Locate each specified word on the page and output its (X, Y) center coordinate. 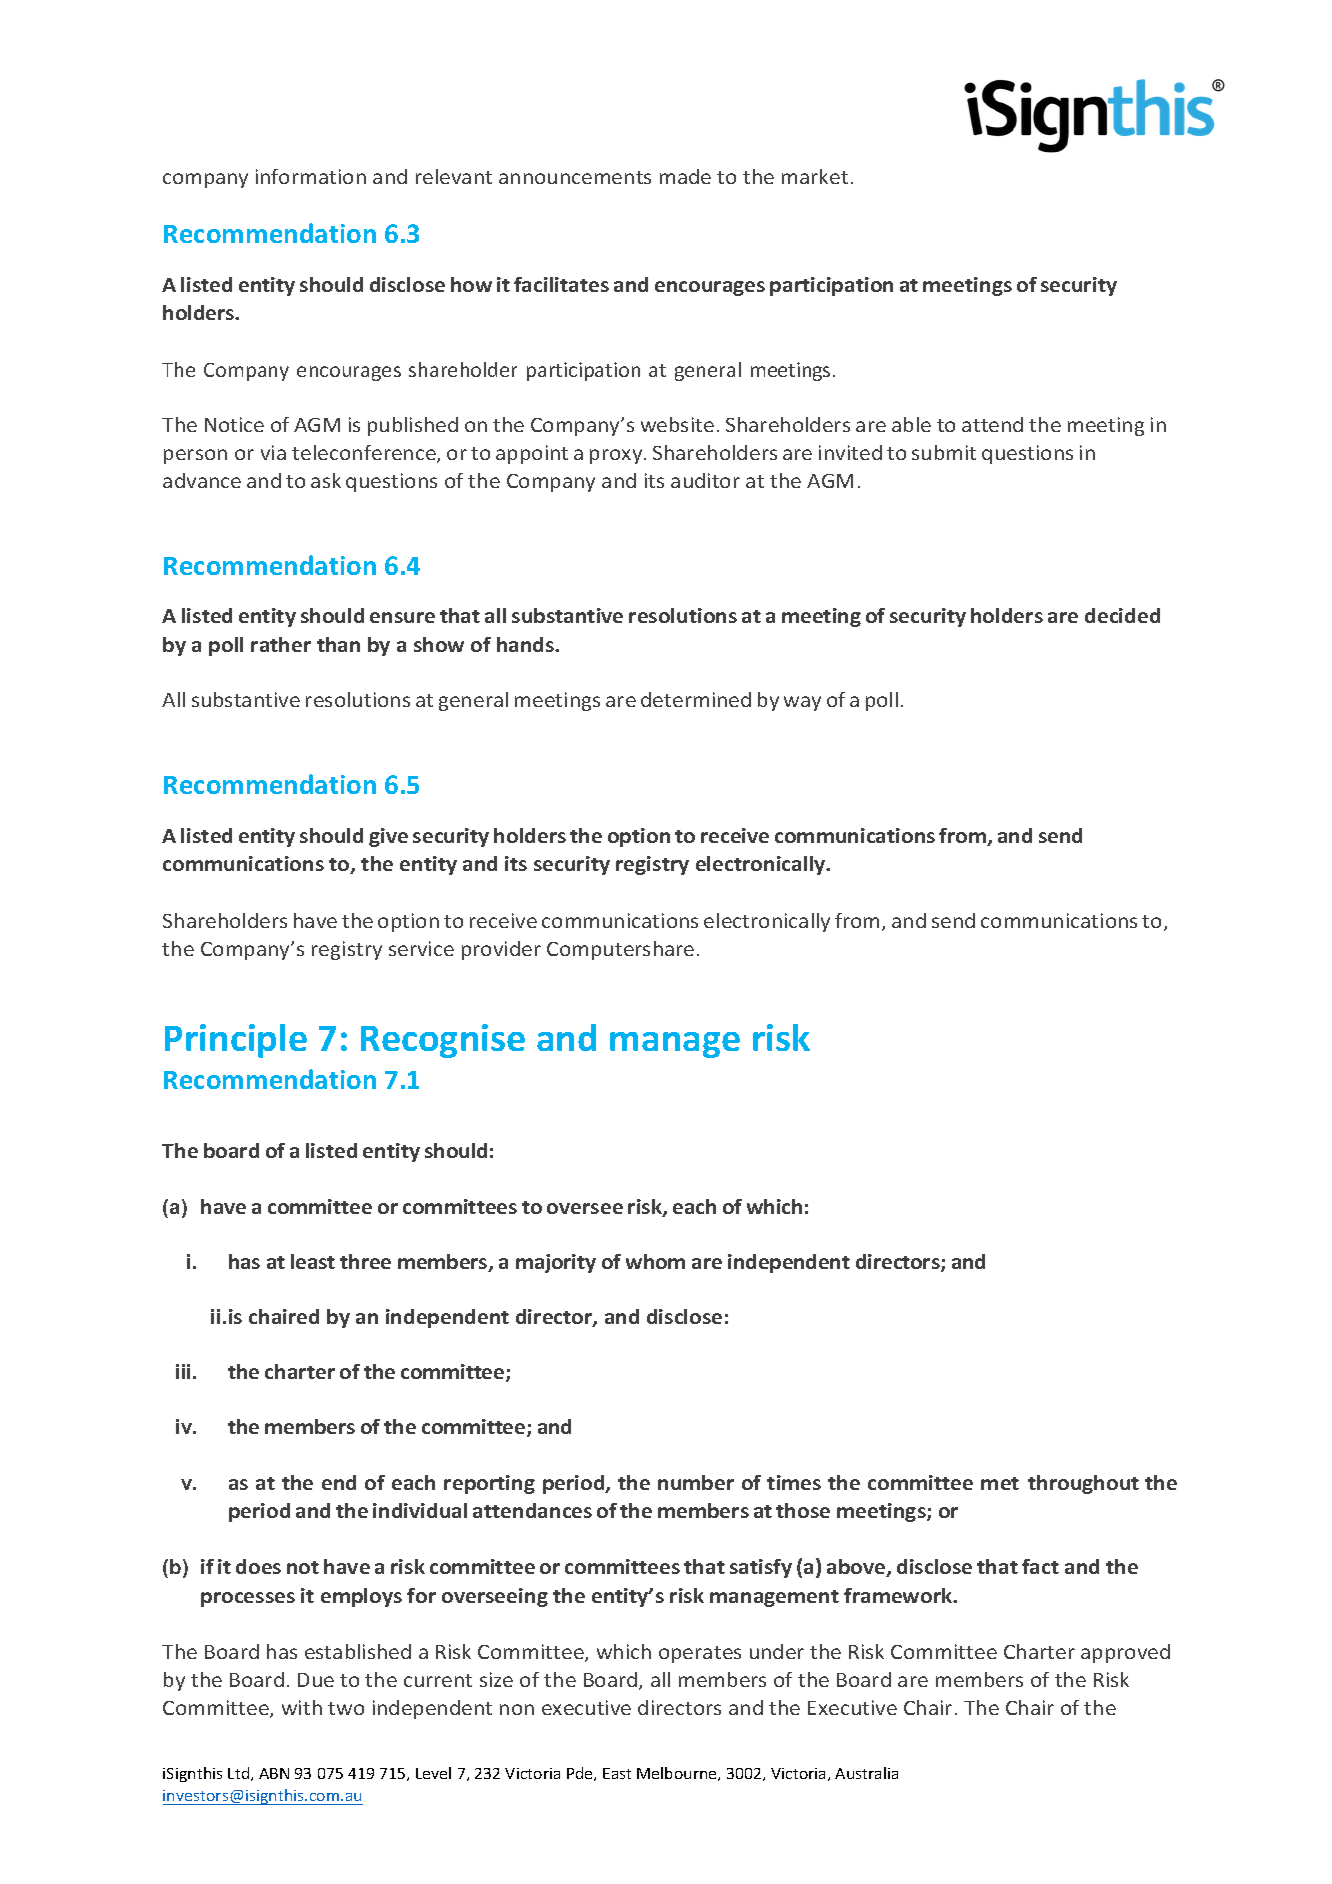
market (815, 176)
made (685, 176)
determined (696, 699)
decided (1122, 615)
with (302, 1707)
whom (655, 1261)
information (311, 176)
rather (281, 644)
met (1000, 1483)
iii (183, 1371)
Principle (236, 1041)
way (802, 703)
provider (501, 950)
